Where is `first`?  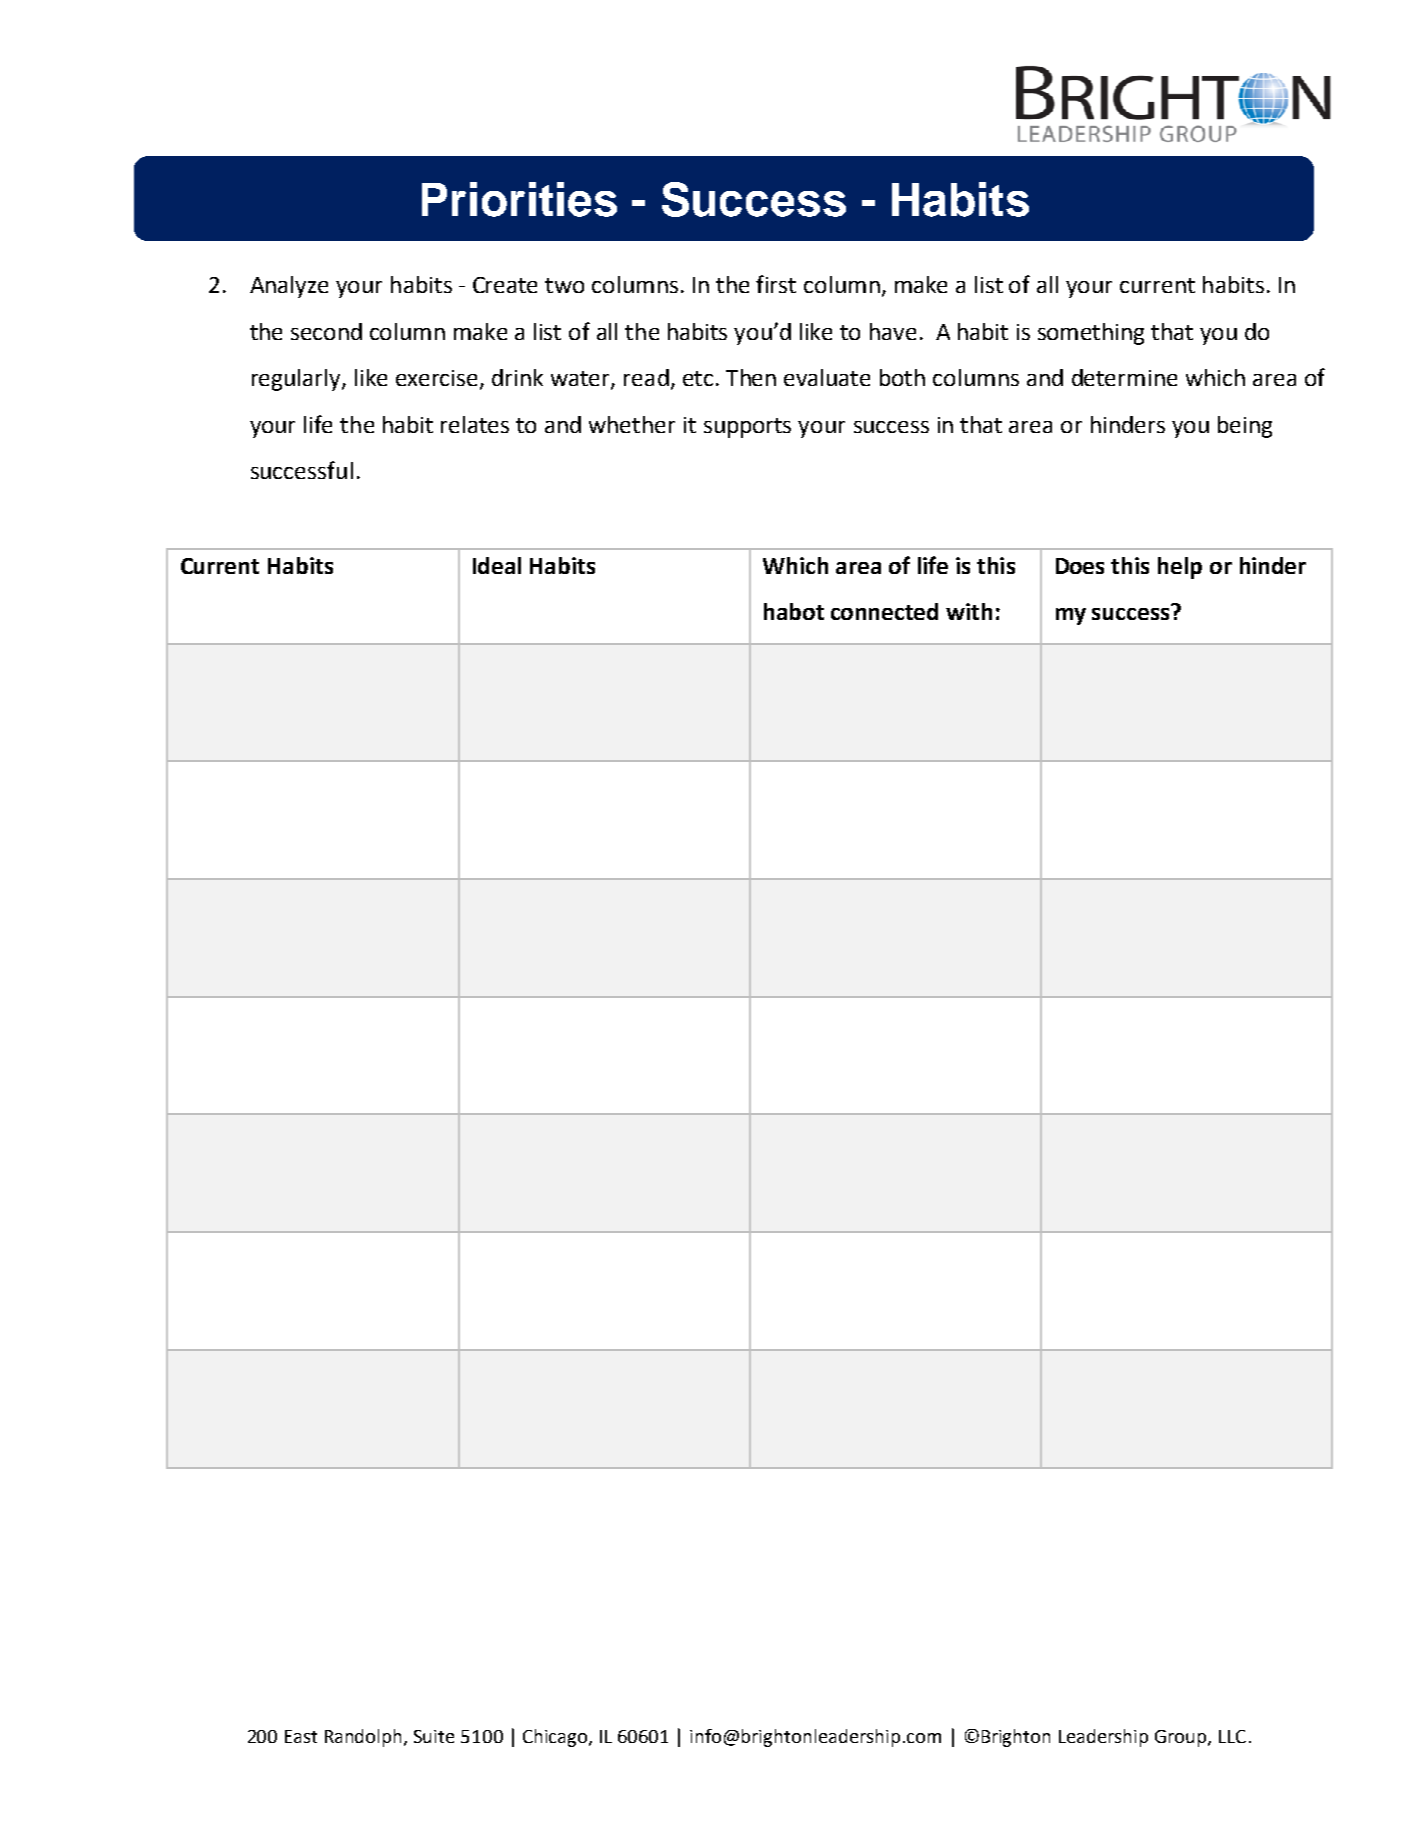 first is located at coordinates (776, 284).
